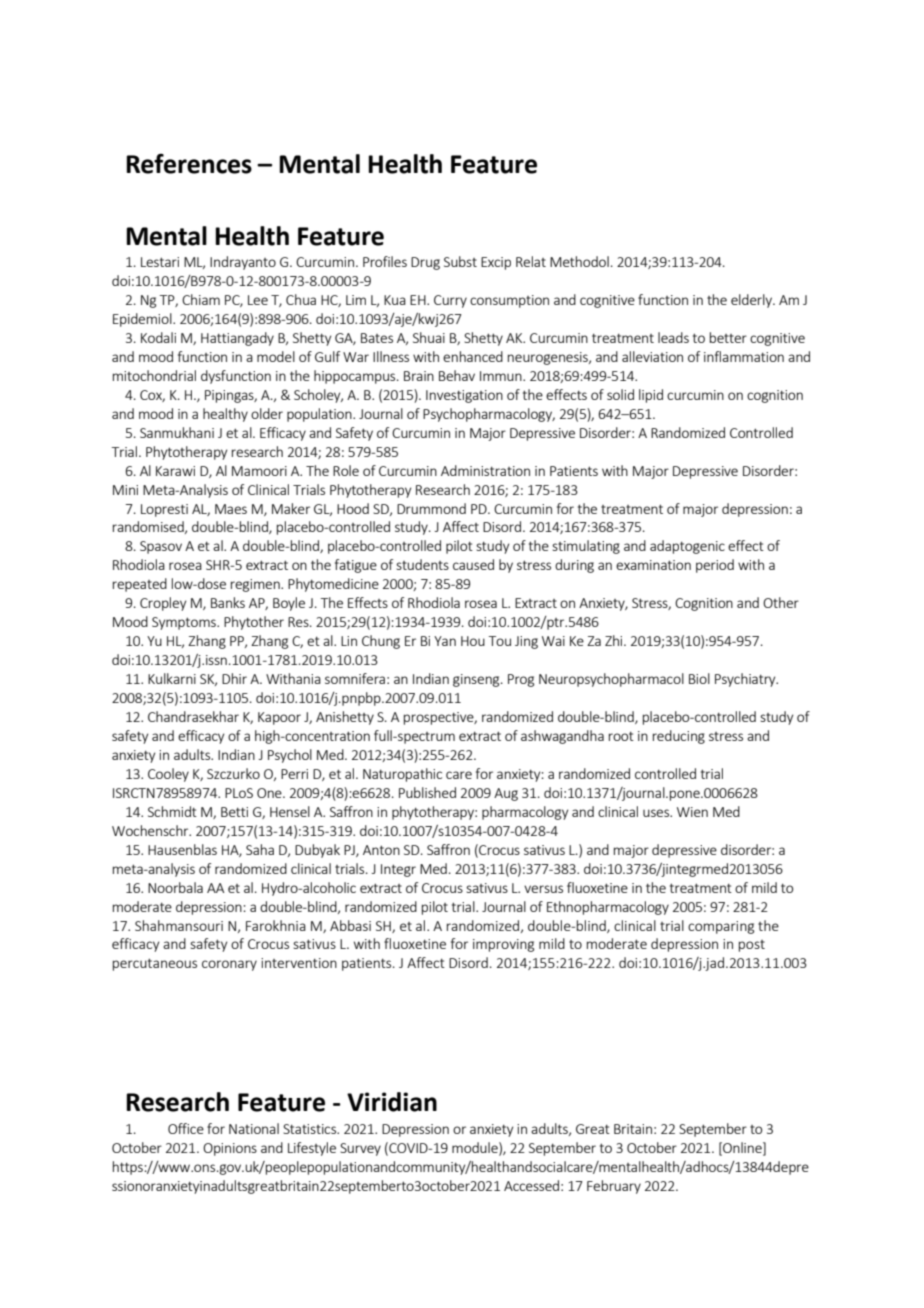 Image resolution: width=924 pixels, height=1308 pixels. What do you see at coordinates (503, 945) in the screenshot?
I see `improving` at bounding box center [503, 945].
